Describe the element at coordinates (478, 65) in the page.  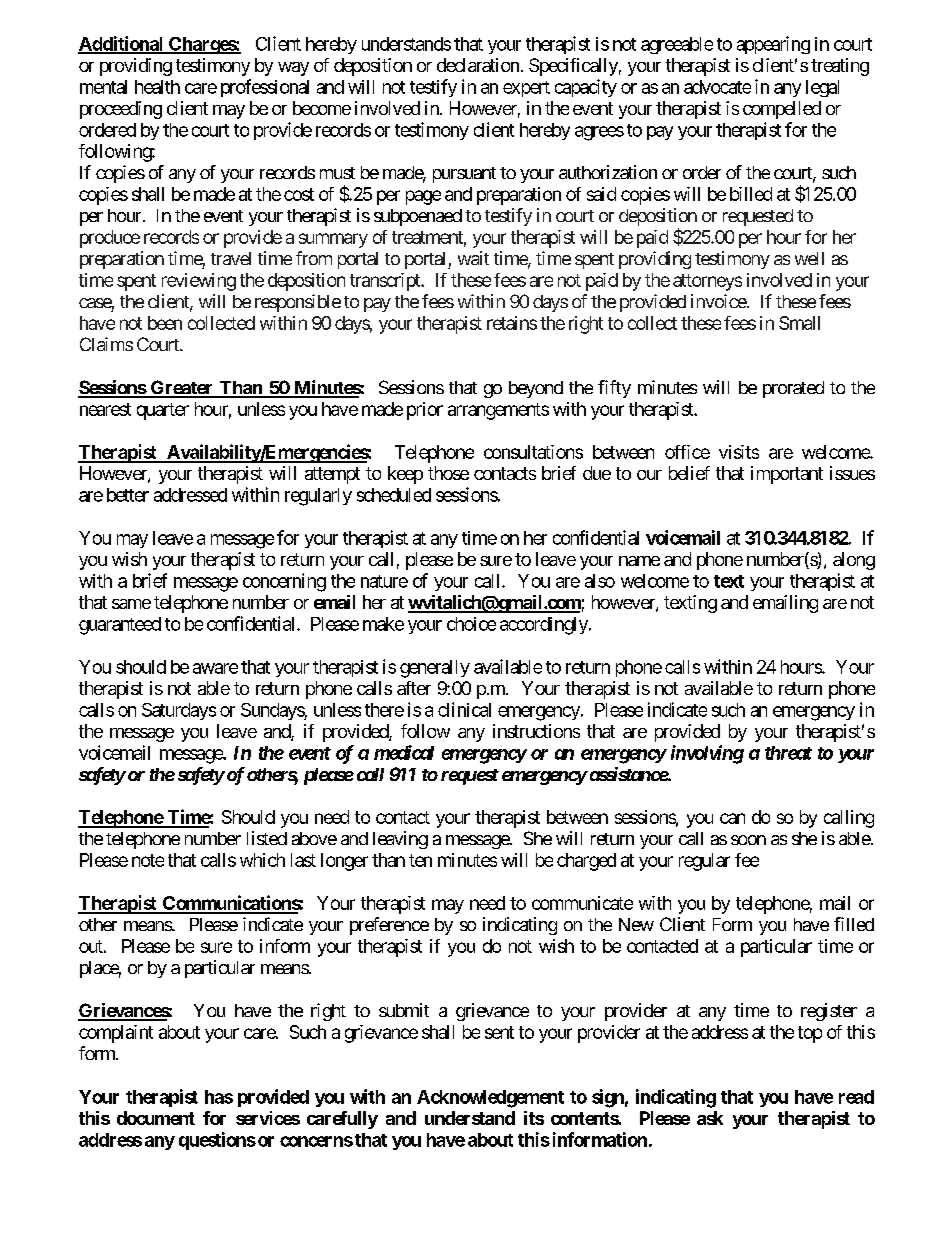
I see `declaration` at that location.
